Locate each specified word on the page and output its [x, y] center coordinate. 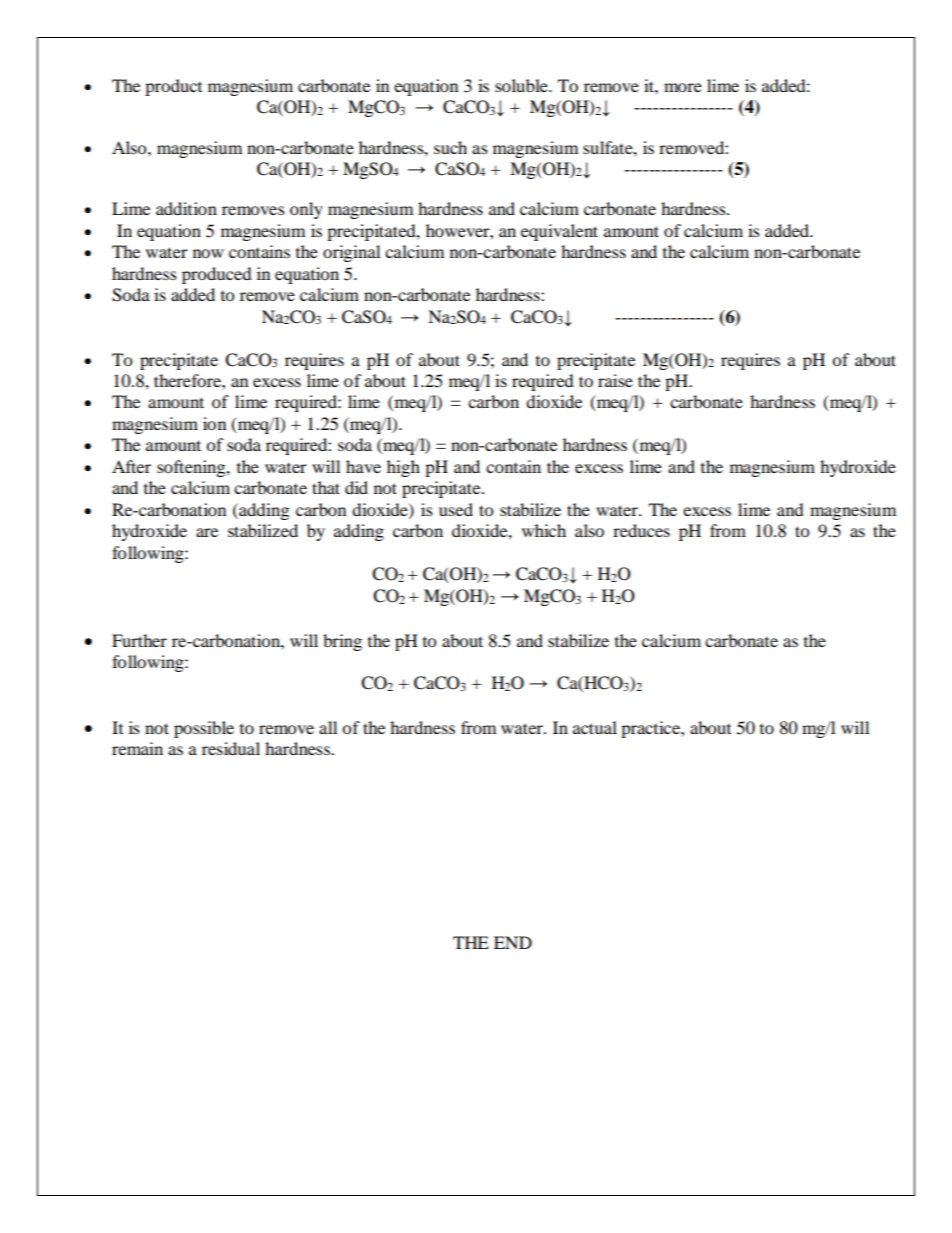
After [131, 466]
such [450, 147]
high [403, 468]
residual [231, 748]
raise [615, 380]
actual [595, 727]
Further [139, 640]
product [173, 87]
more [683, 87]
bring [342, 642]
